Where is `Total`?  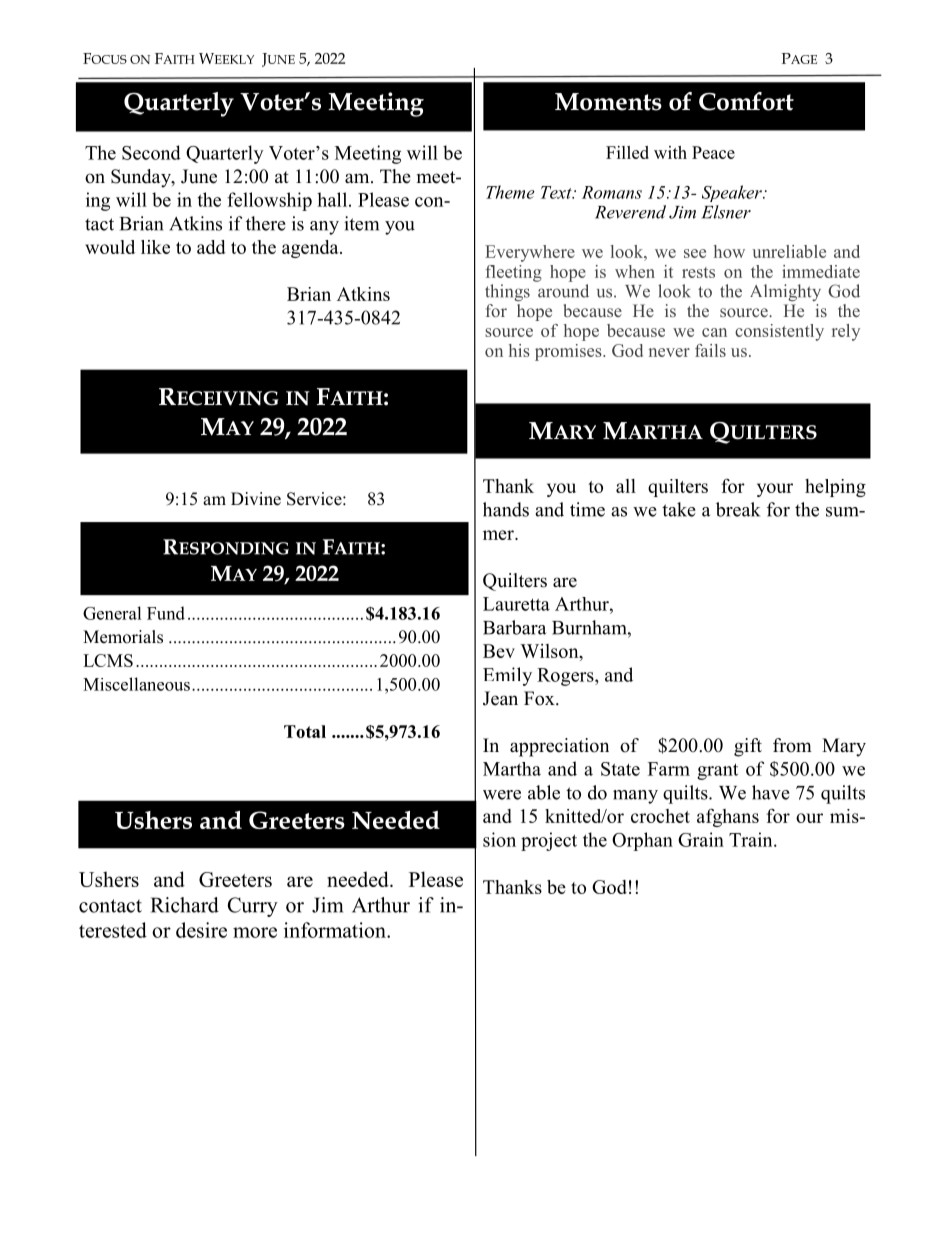
Total is located at coordinates (305, 731).
